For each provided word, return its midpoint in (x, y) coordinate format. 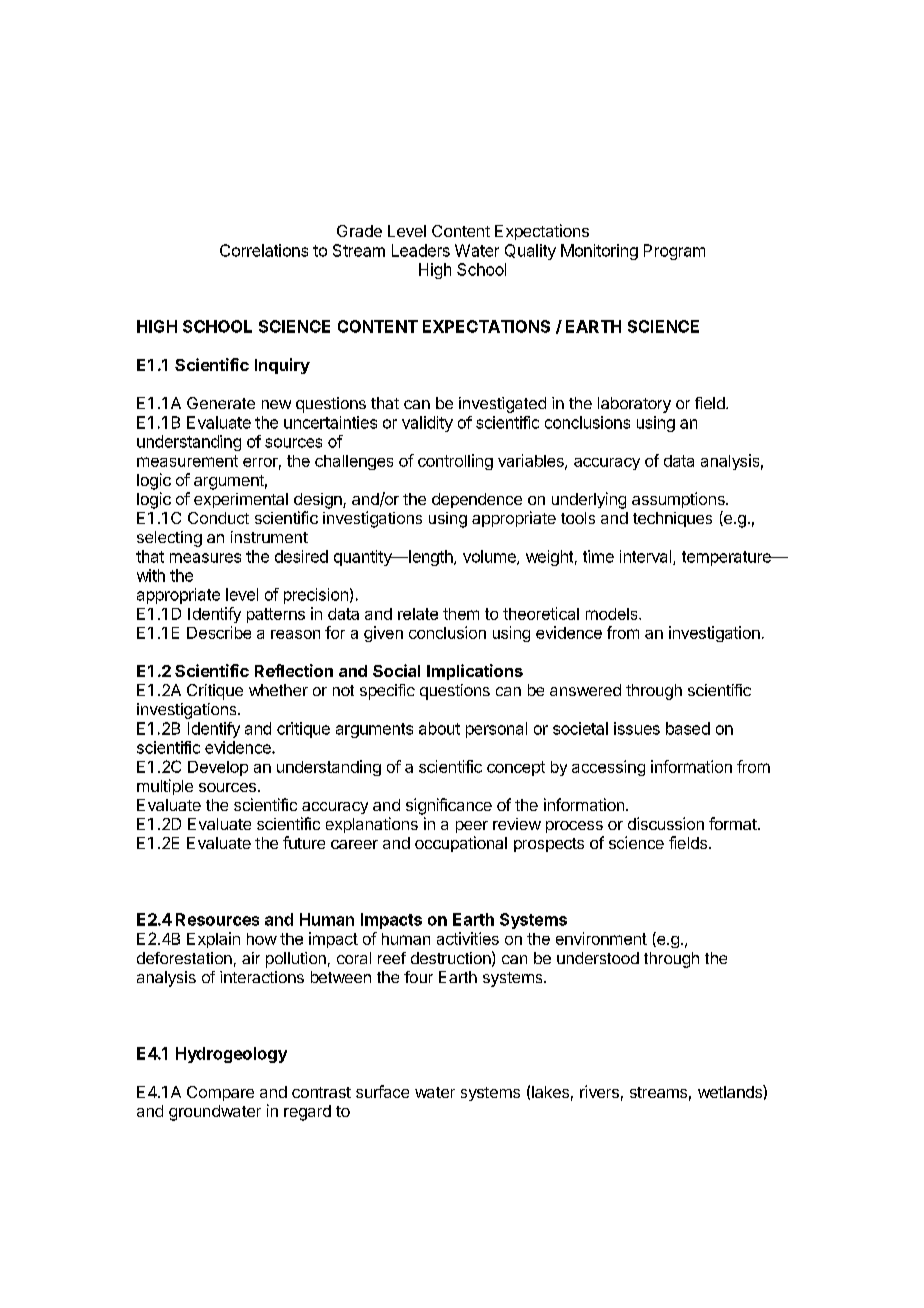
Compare (220, 1093)
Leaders (421, 250)
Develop (218, 768)
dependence (477, 500)
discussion (666, 823)
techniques (672, 519)
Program (674, 252)
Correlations (264, 250)
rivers (599, 1091)
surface (382, 1091)
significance (449, 806)
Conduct (218, 518)
